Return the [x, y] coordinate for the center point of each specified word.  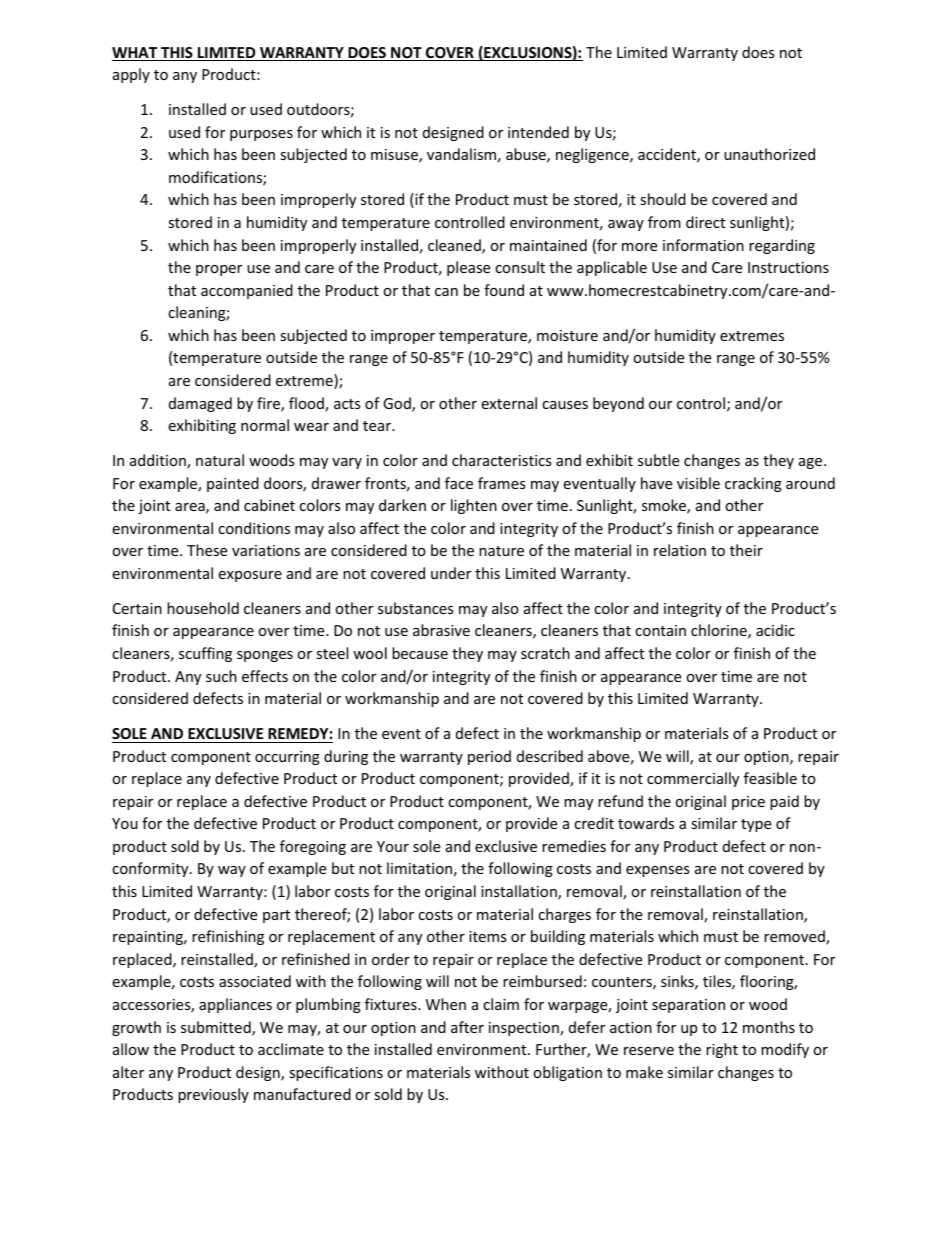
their [746, 550]
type [756, 825]
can [446, 292]
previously [213, 1095]
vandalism [461, 154]
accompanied [247, 291]
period [489, 757]
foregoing [313, 847]
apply [131, 75]
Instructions [788, 267]
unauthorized [769, 154]
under [451, 573]
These [207, 550]
